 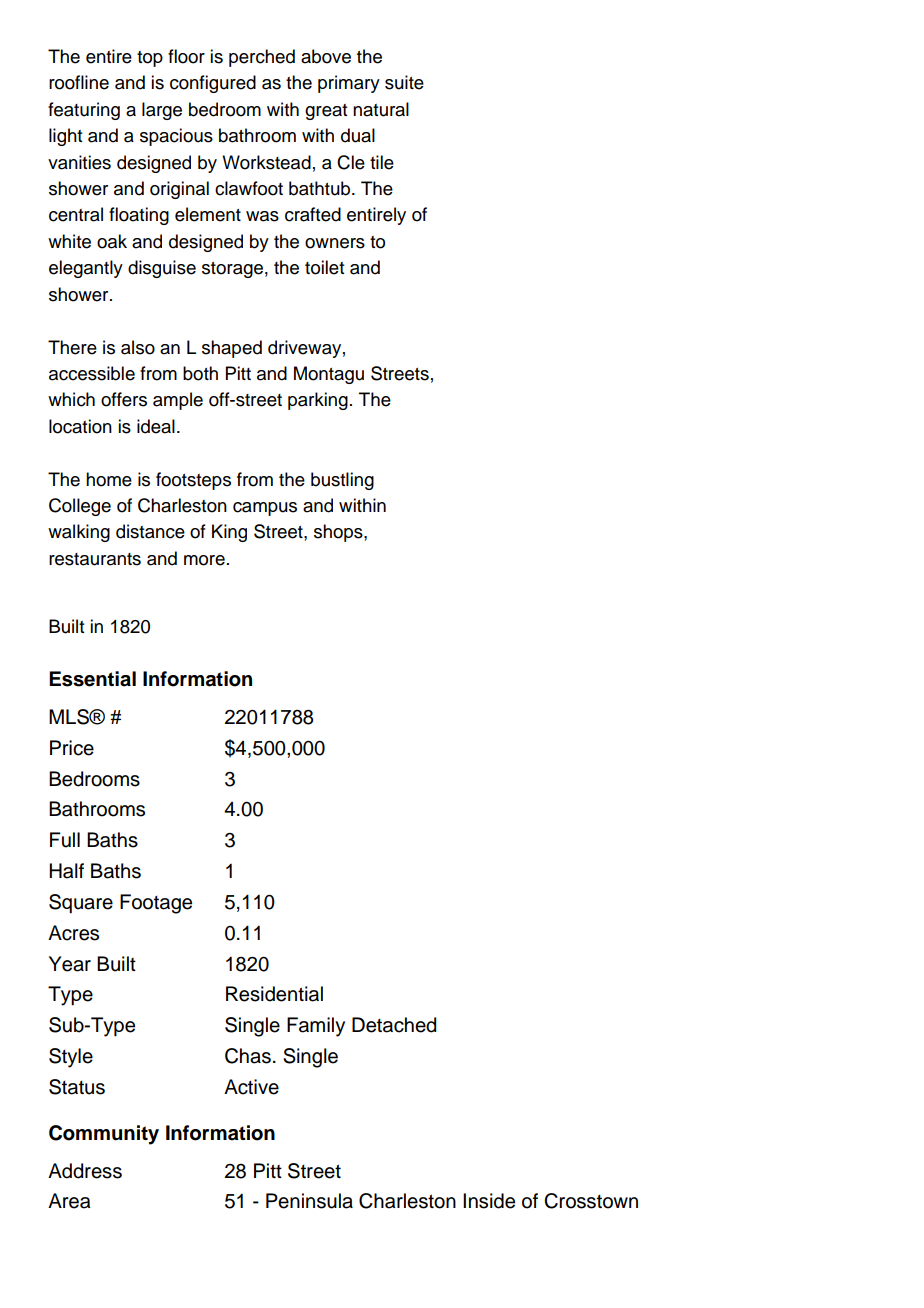 I want to click on suite, so click(x=404, y=82).
